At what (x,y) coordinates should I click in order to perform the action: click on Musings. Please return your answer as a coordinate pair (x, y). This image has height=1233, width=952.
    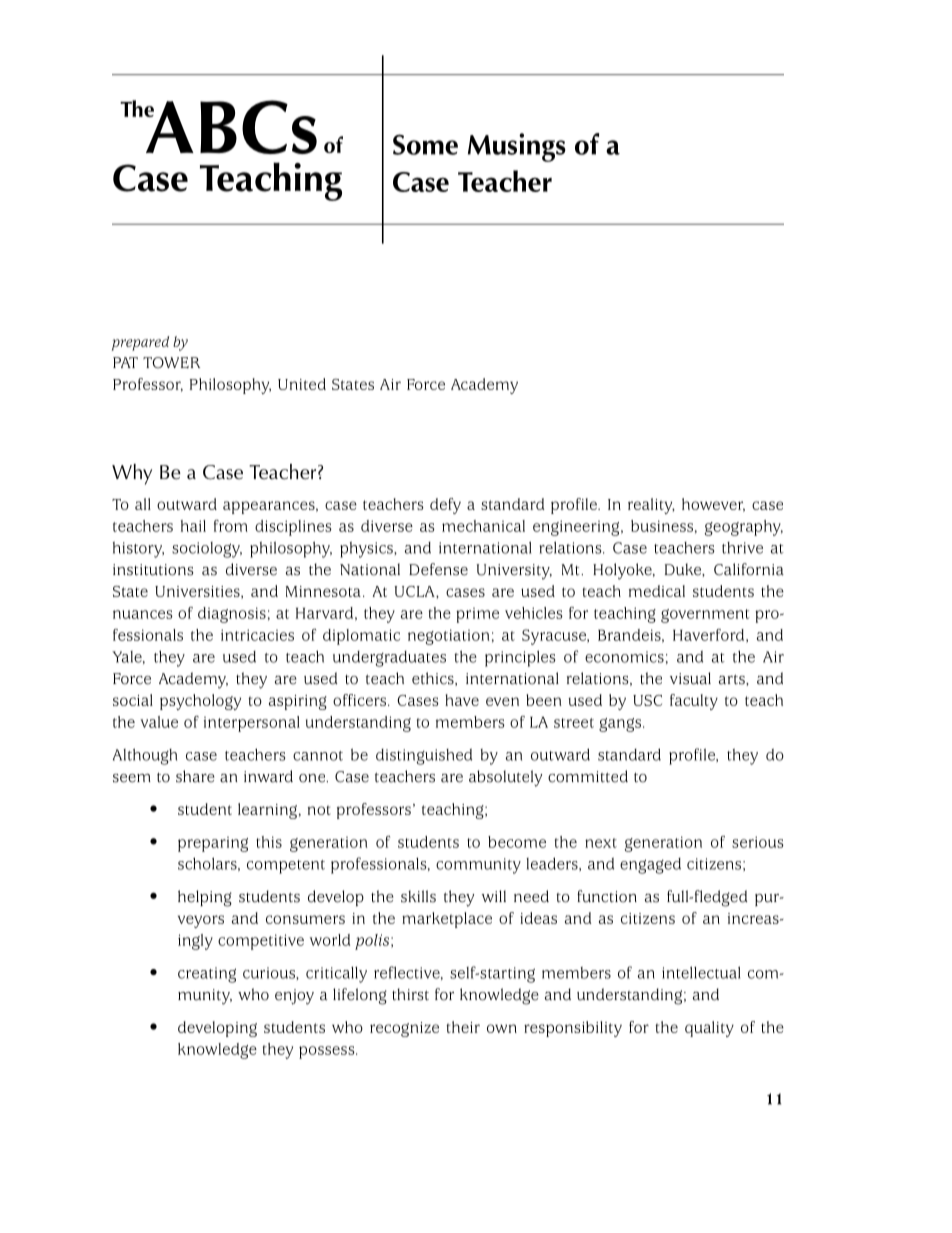
    Looking at the image, I should click on (517, 147).
